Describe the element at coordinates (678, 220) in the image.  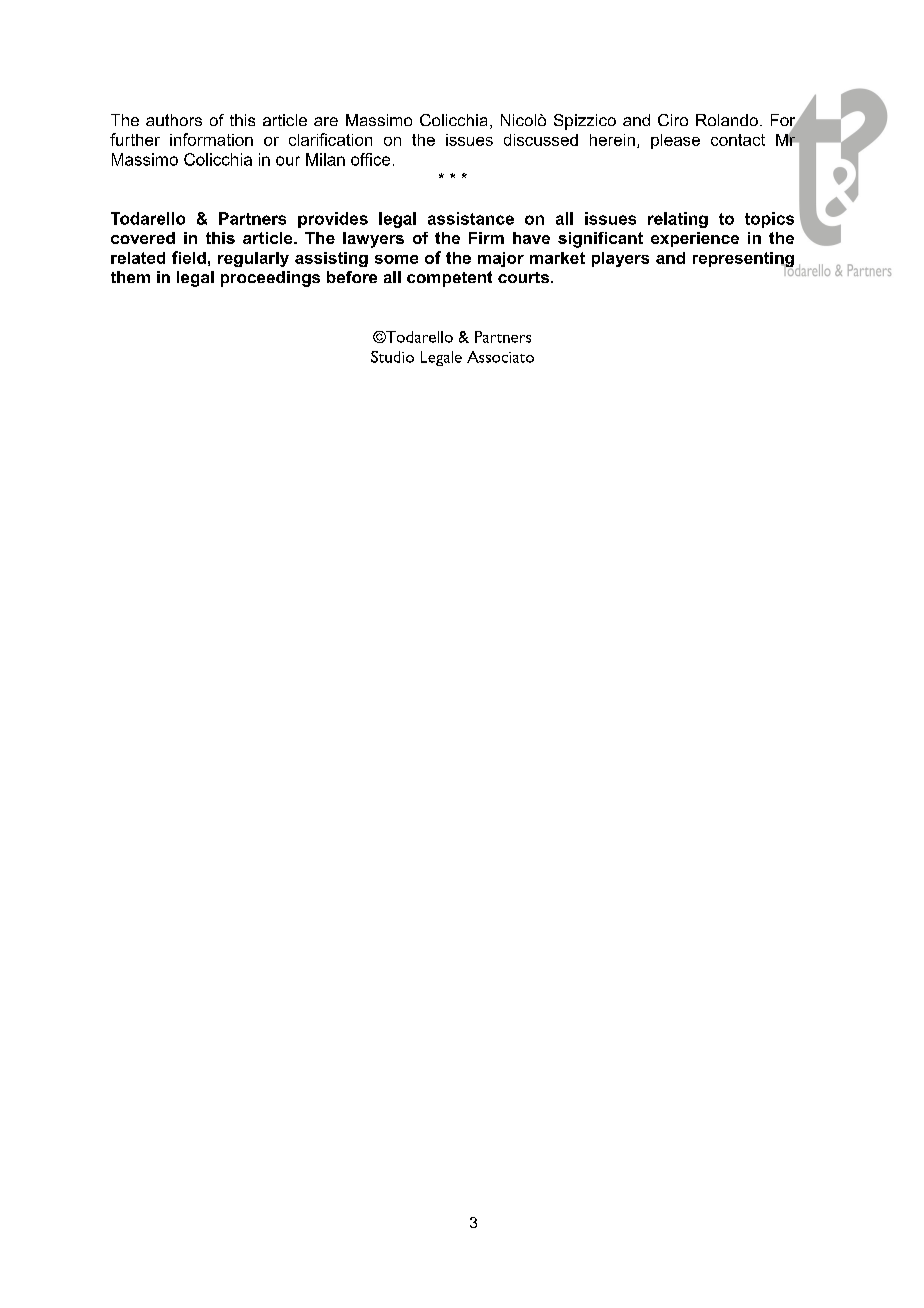
I see `relating` at that location.
